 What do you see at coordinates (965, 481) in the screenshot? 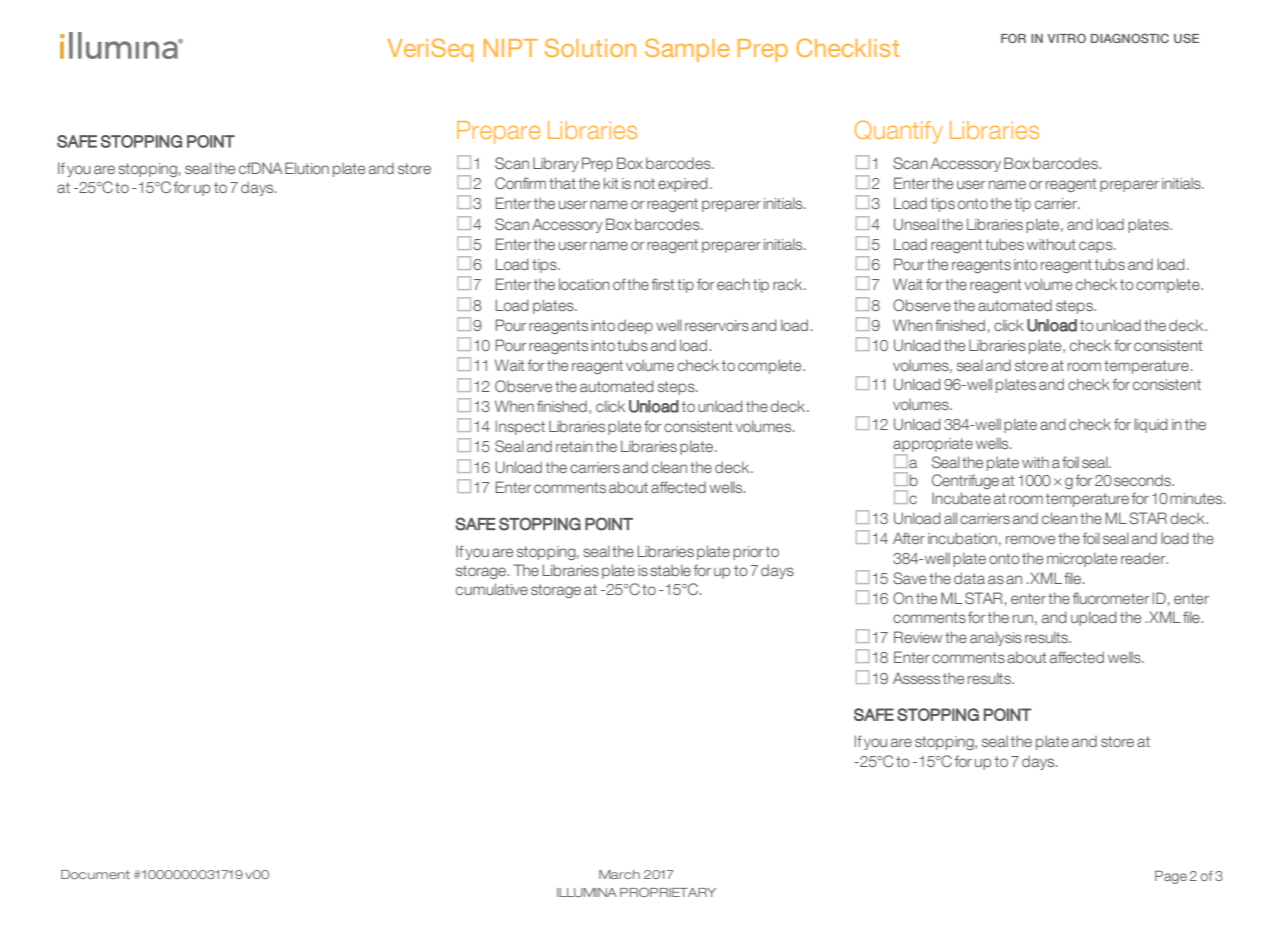
I see `Centrifuge` at bounding box center [965, 481].
